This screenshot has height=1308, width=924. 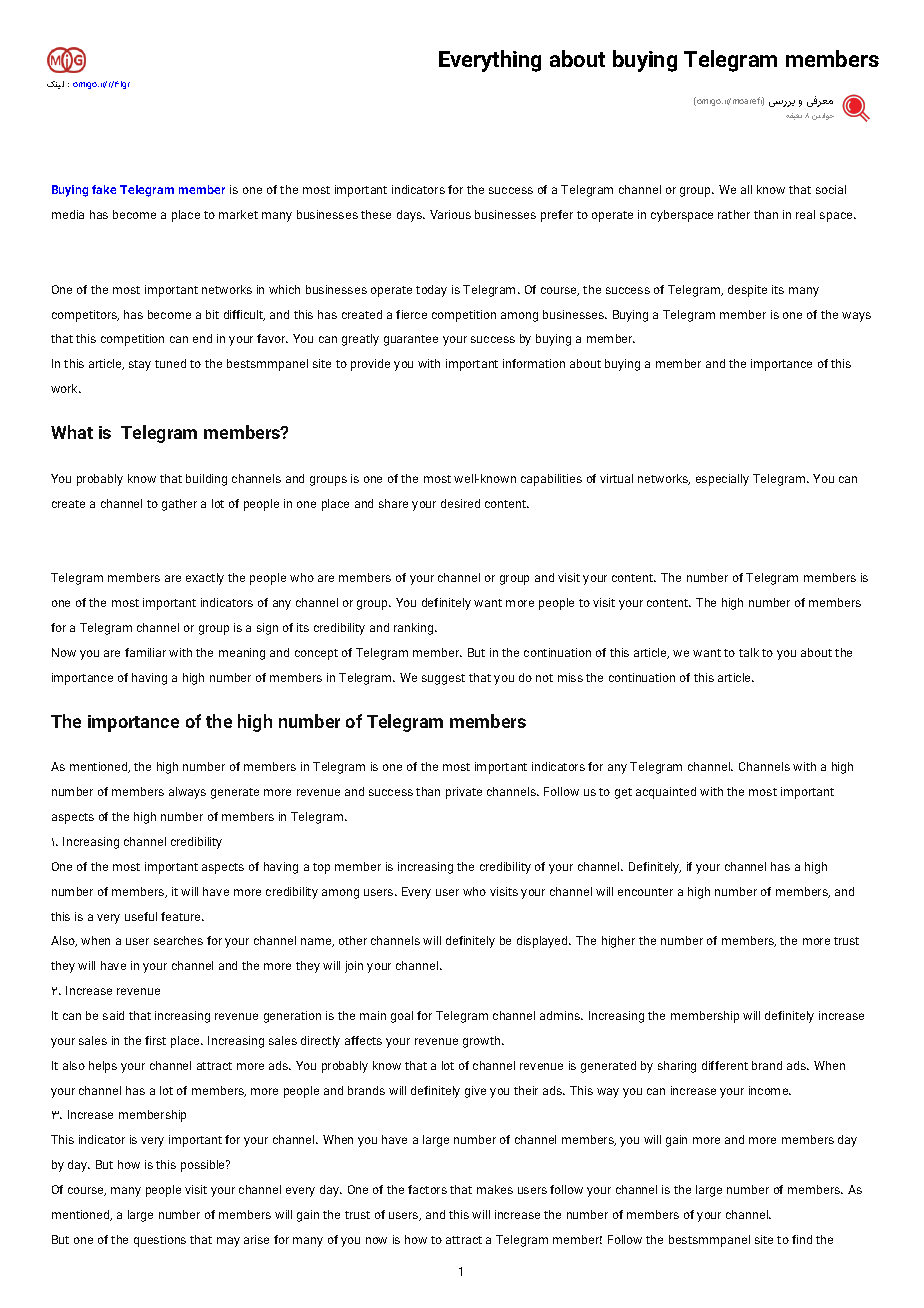 I want to click on factors, so click(x=427, y=1189).
